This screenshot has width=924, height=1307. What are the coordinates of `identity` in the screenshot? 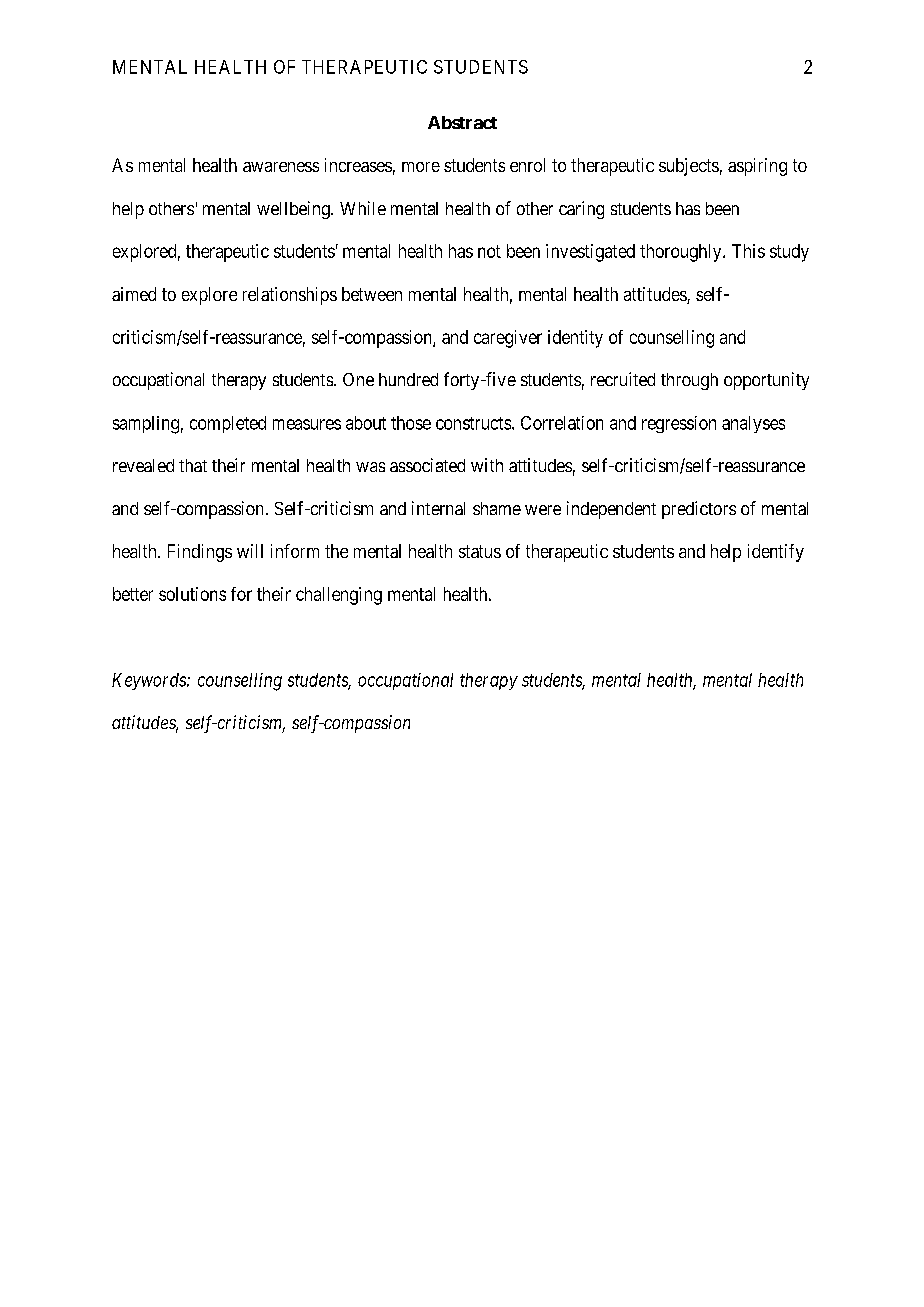 It's located at (575, 339).
